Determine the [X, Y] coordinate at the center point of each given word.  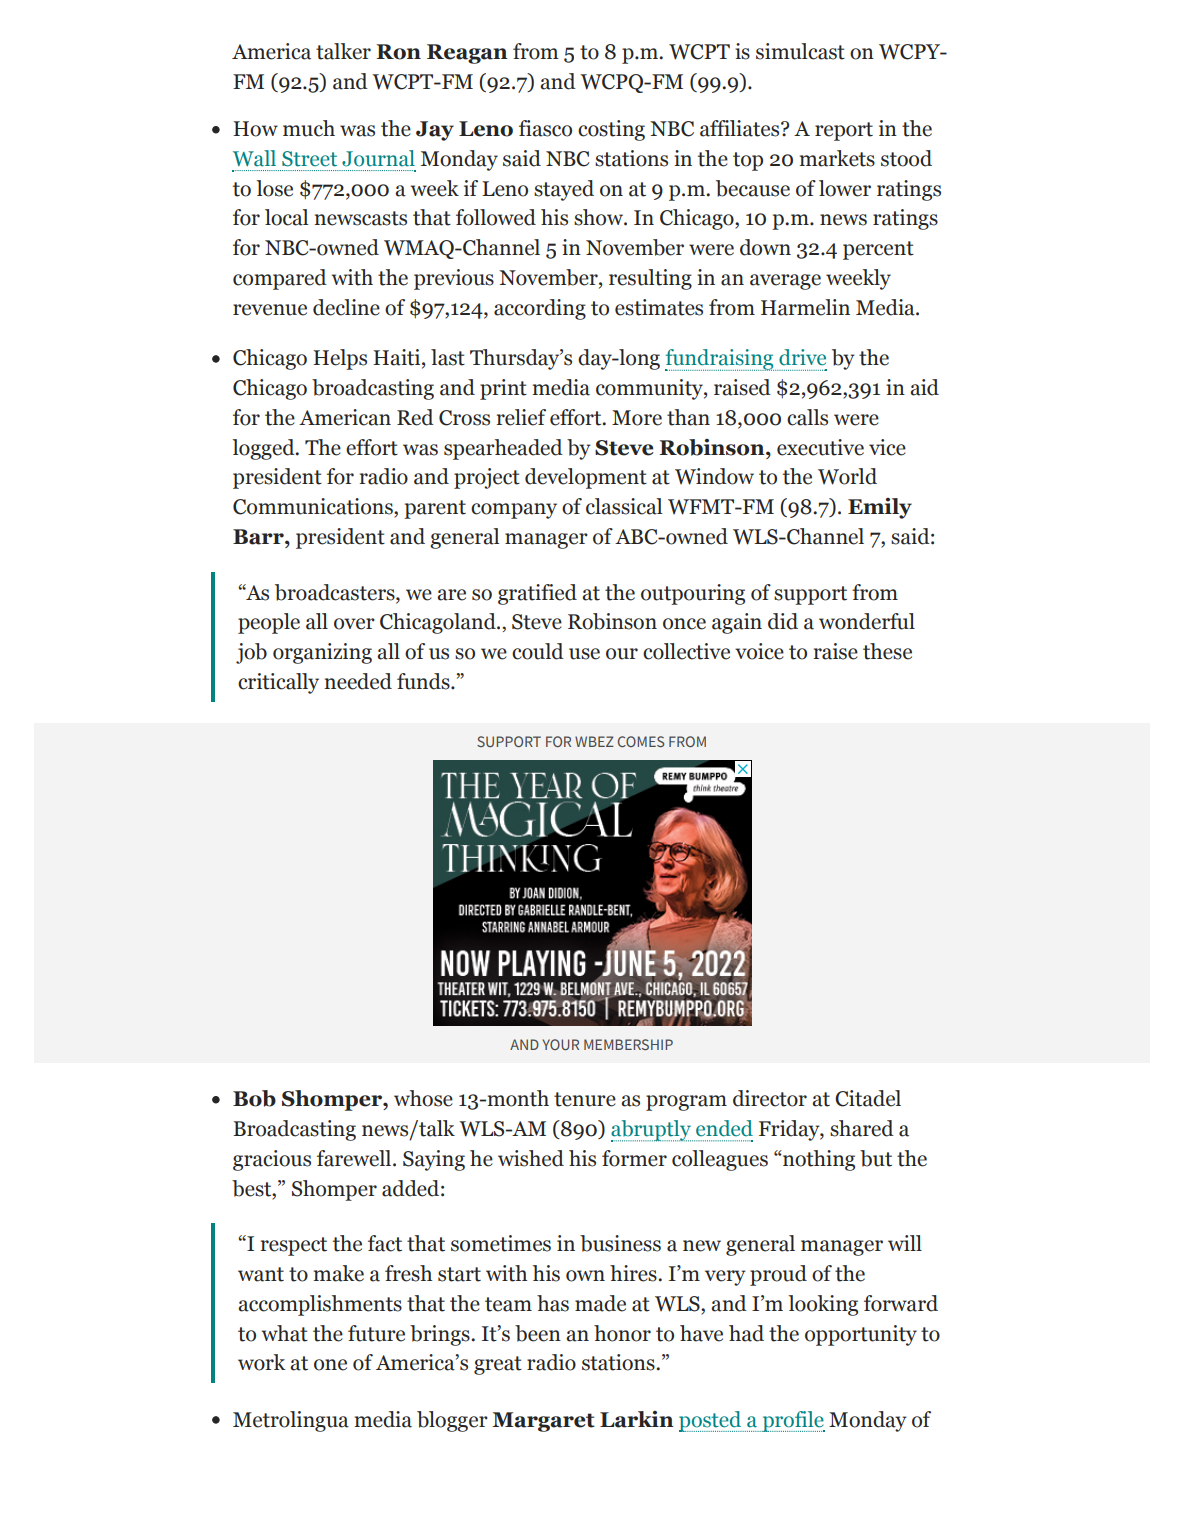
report [844, 131]
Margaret [543, 1422]
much [309, 128]
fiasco [545, 128]
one [330, 1365]
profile [792, 1421]
